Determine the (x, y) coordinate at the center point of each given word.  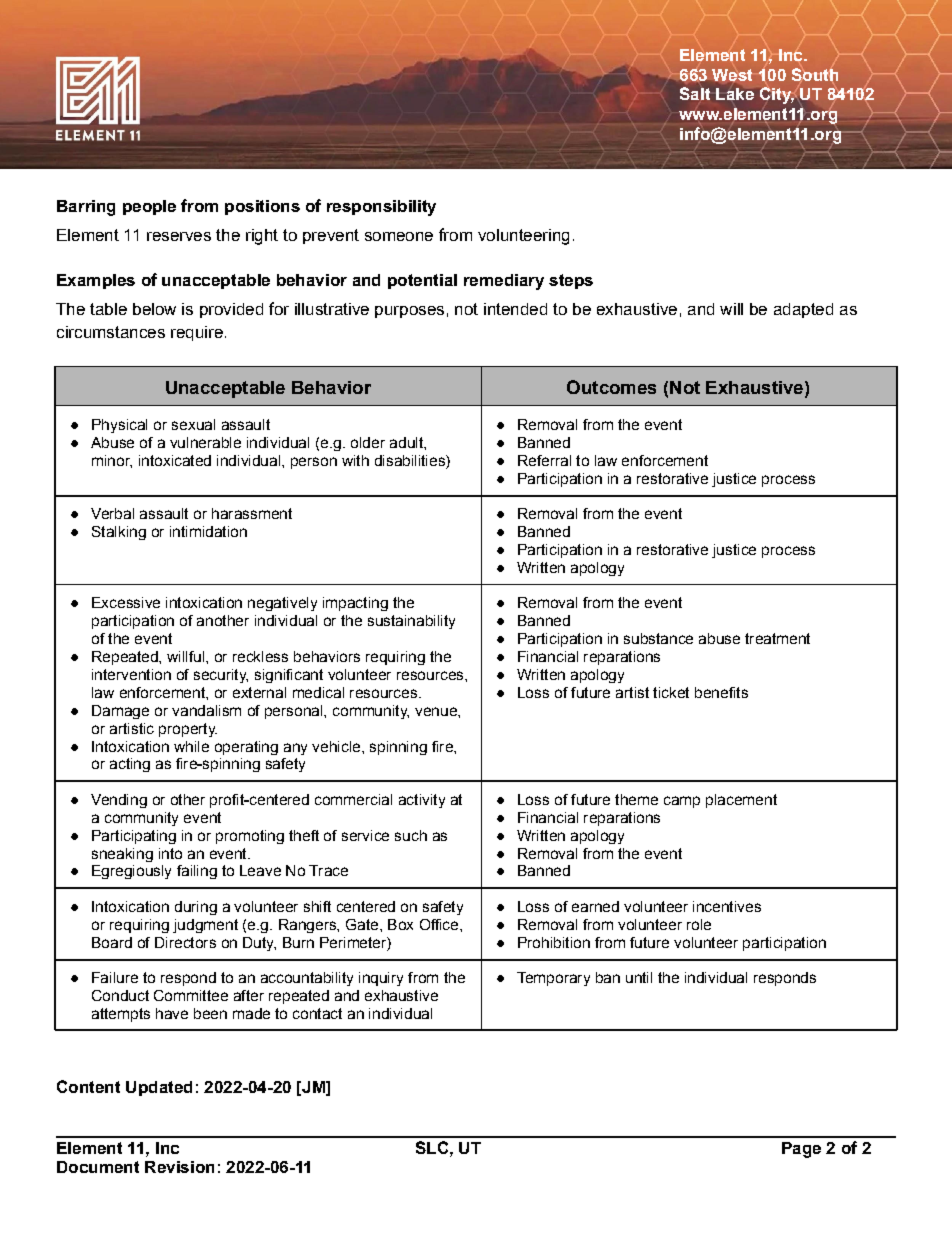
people (149, 207)
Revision (179, 1167)
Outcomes (611, 387)
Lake (735, 94)
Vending (119, 801)
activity (422, 801)
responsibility (381, 208)
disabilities (411, 462)
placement (741, 801)
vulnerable (205, 442)
